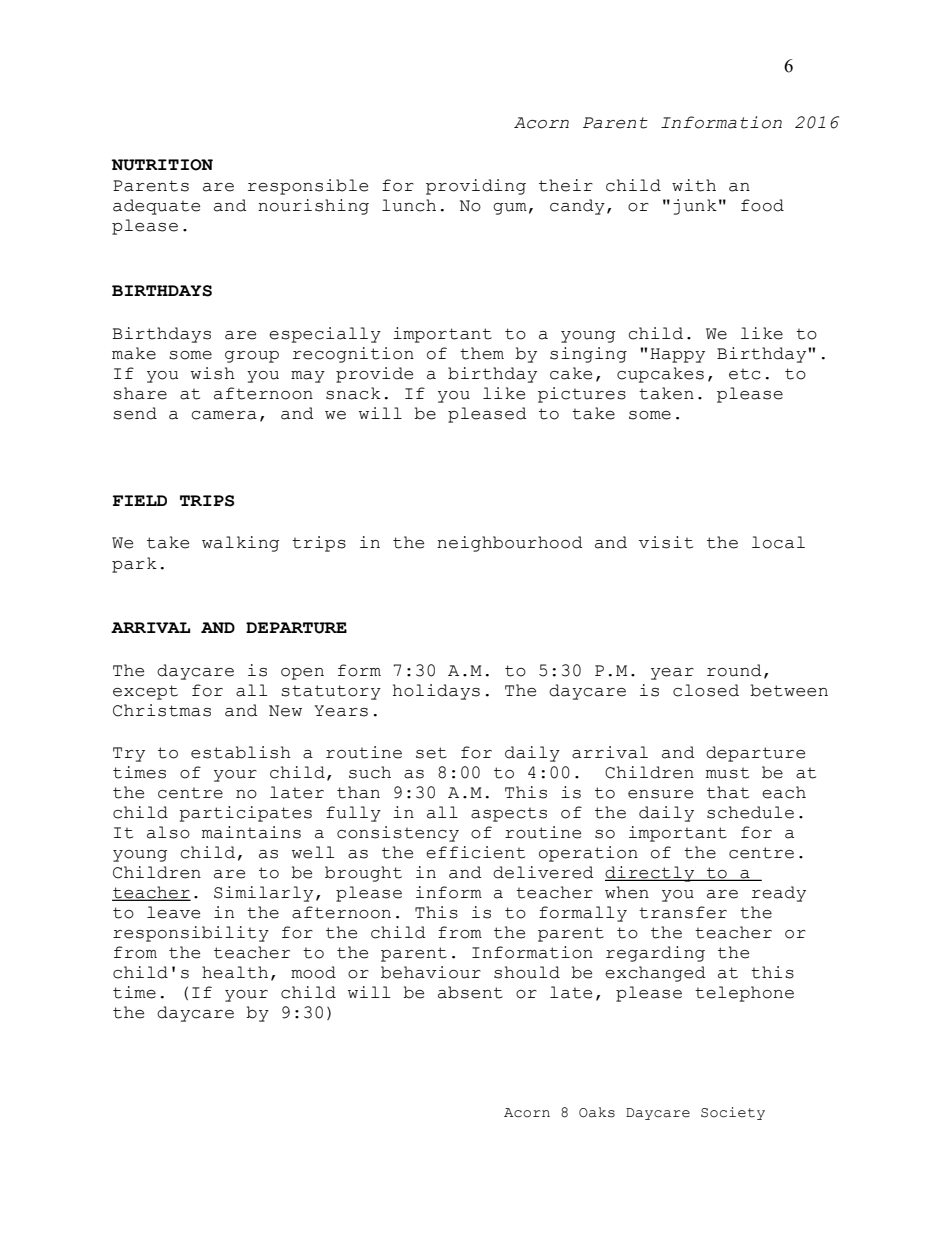 Image resolution: width=952 pixels, height=1233 pixels. What do you see at coordinates (476, 187) in the screenshot?
I see `providing` at bounding box center [476, 187].
